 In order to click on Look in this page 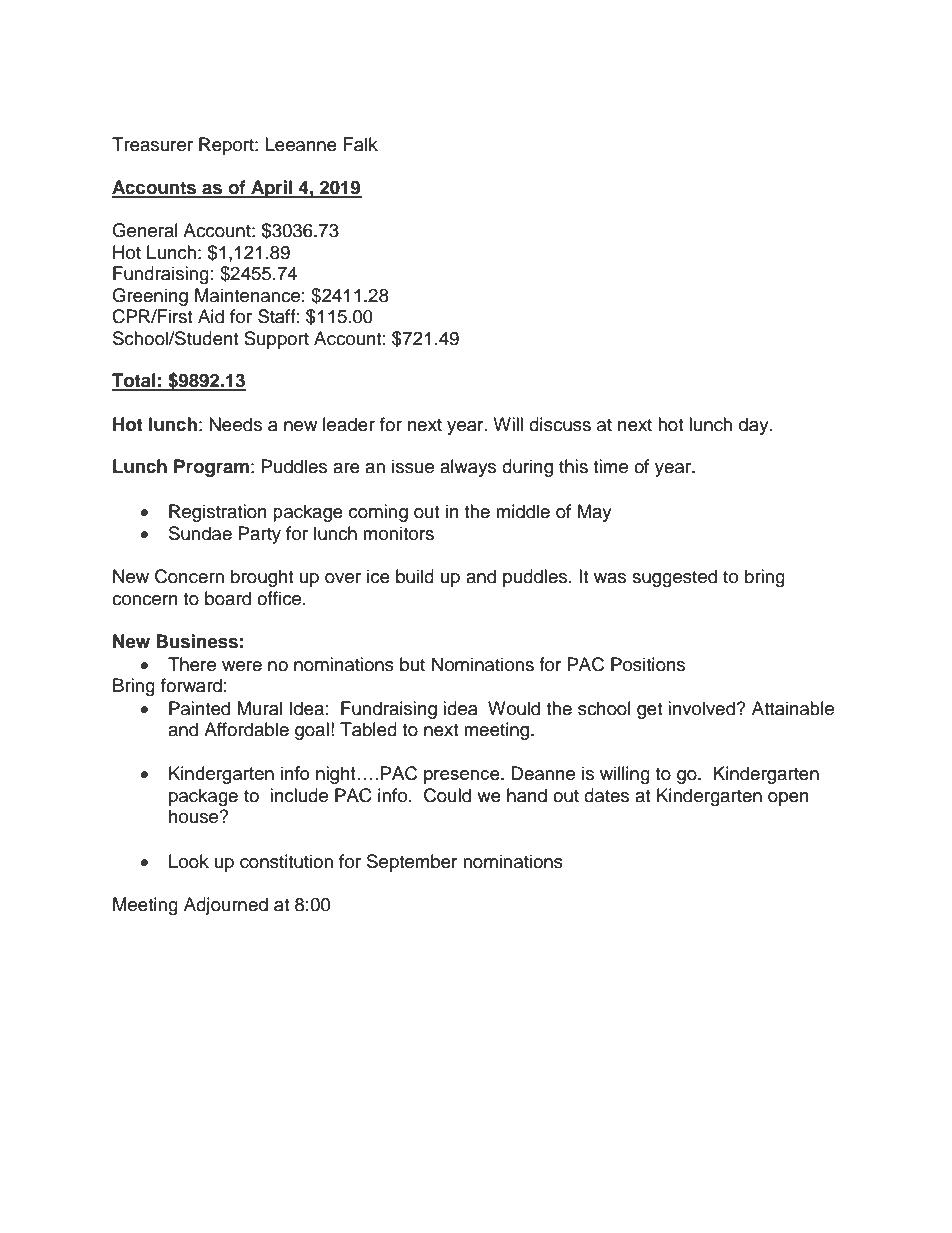, I will do `click(189, 861)`.
